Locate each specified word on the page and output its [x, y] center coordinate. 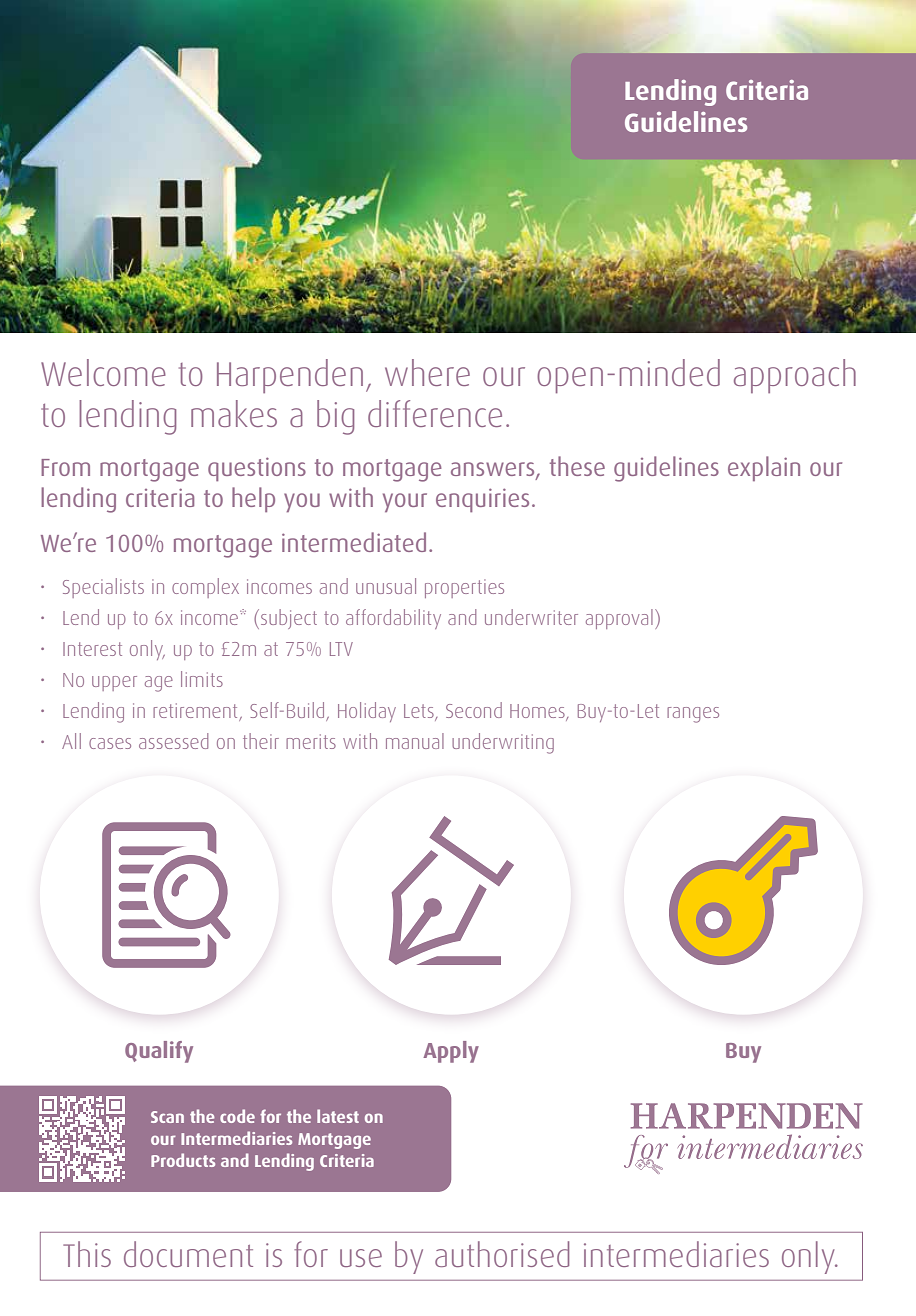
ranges [693, 715]
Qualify [159, 1052]
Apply [451, 1052]
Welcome [103, 372]
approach [795, 376]
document [188, 1254]
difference [435, 413]
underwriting [503, 743]
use [361, 1258]
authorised [502, 1254]
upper [114, 683]
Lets [420, 712]
